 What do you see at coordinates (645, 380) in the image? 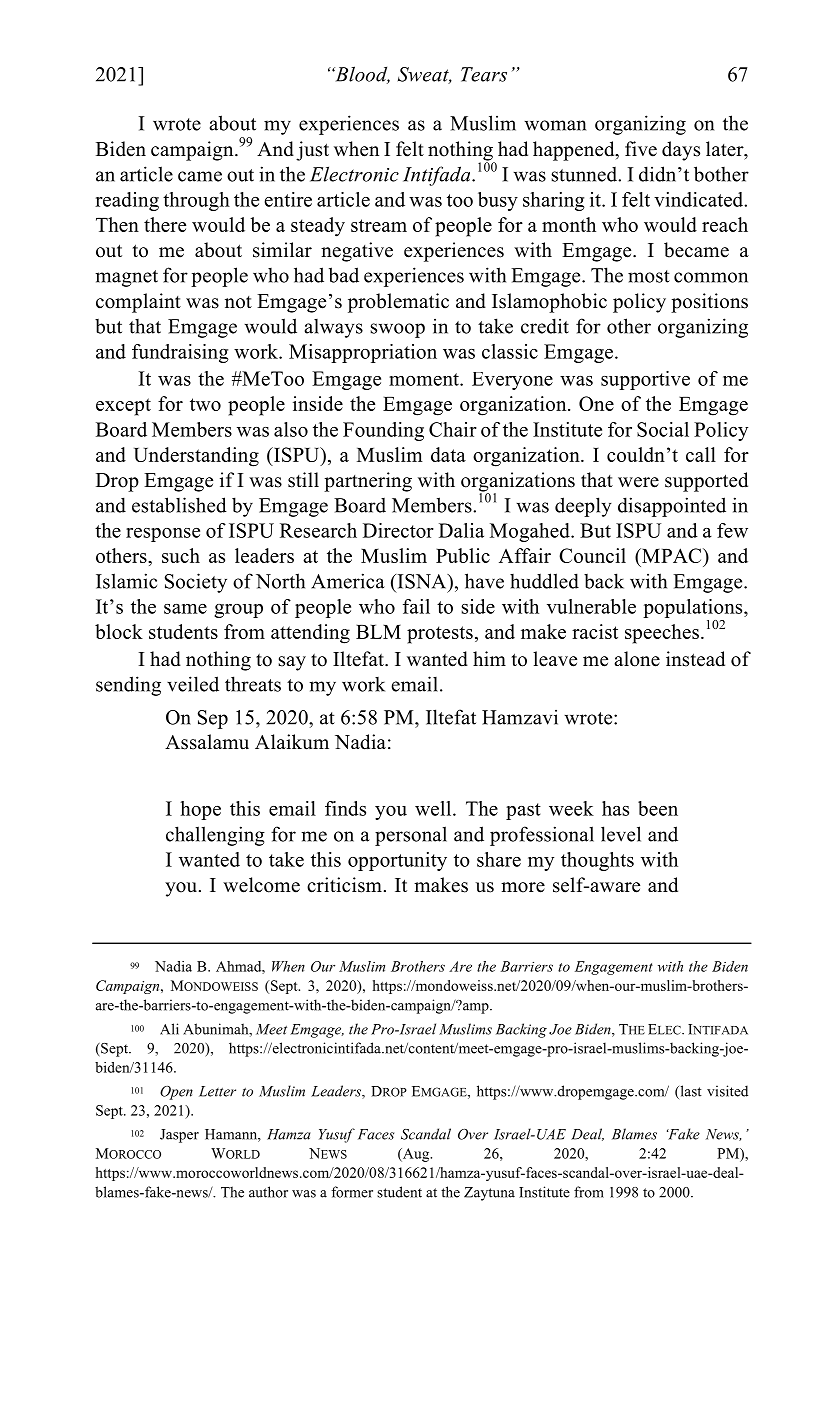
I see `supportive` at bounding box center [645, 380].
